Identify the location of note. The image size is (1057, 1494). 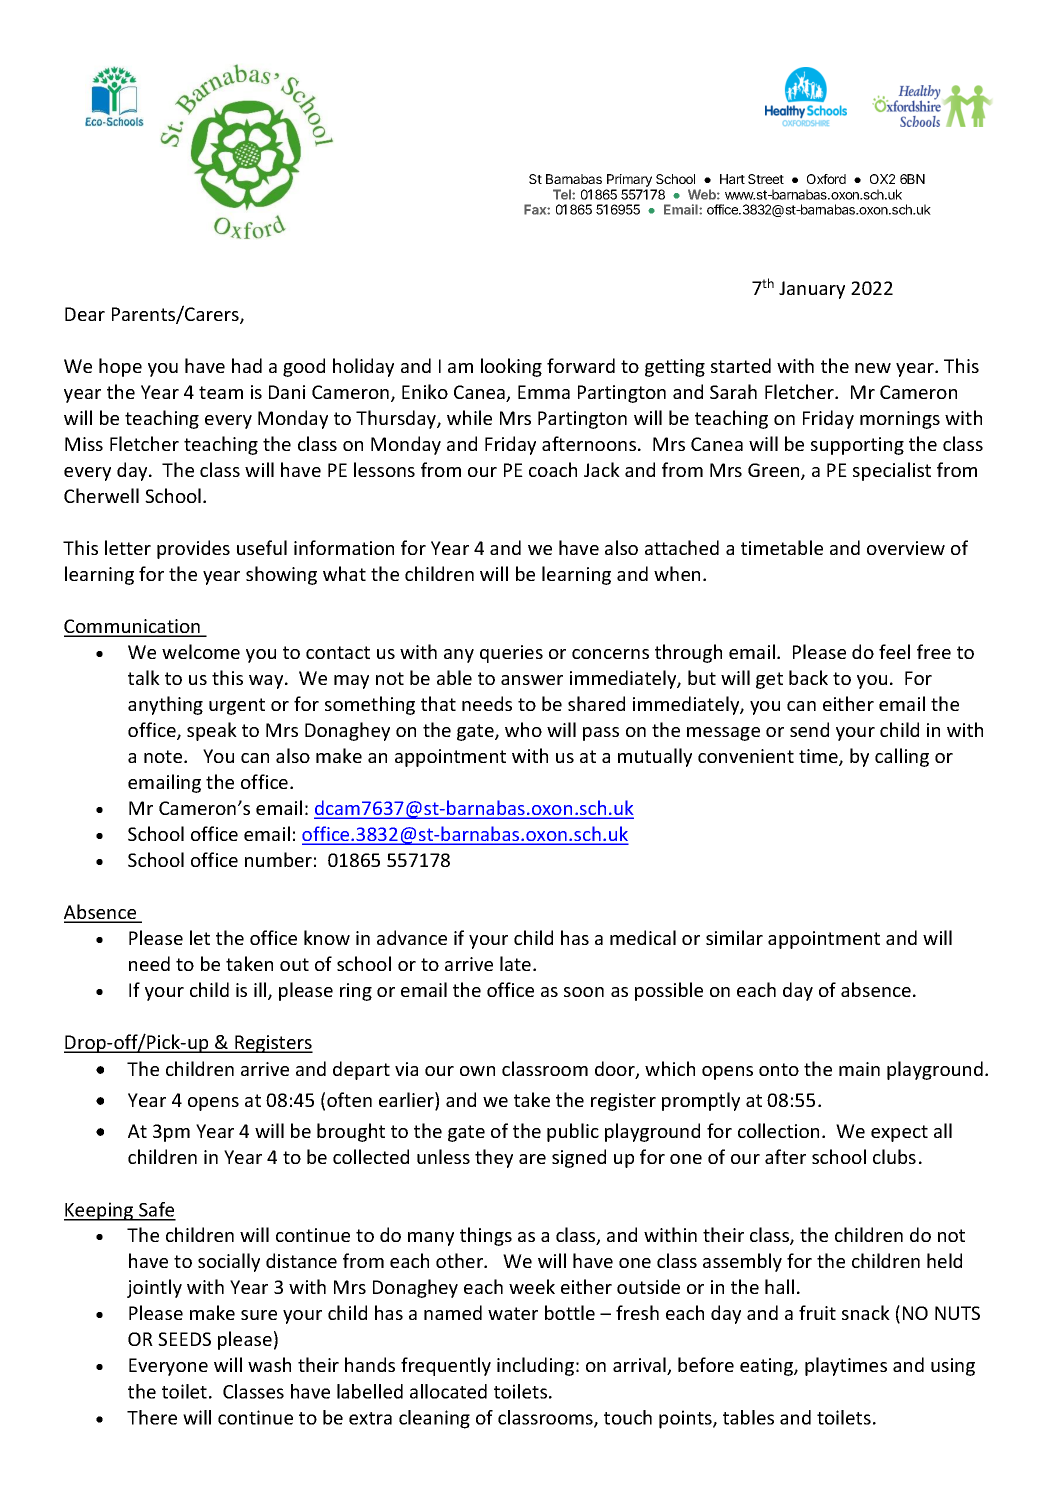
(164, 756).
